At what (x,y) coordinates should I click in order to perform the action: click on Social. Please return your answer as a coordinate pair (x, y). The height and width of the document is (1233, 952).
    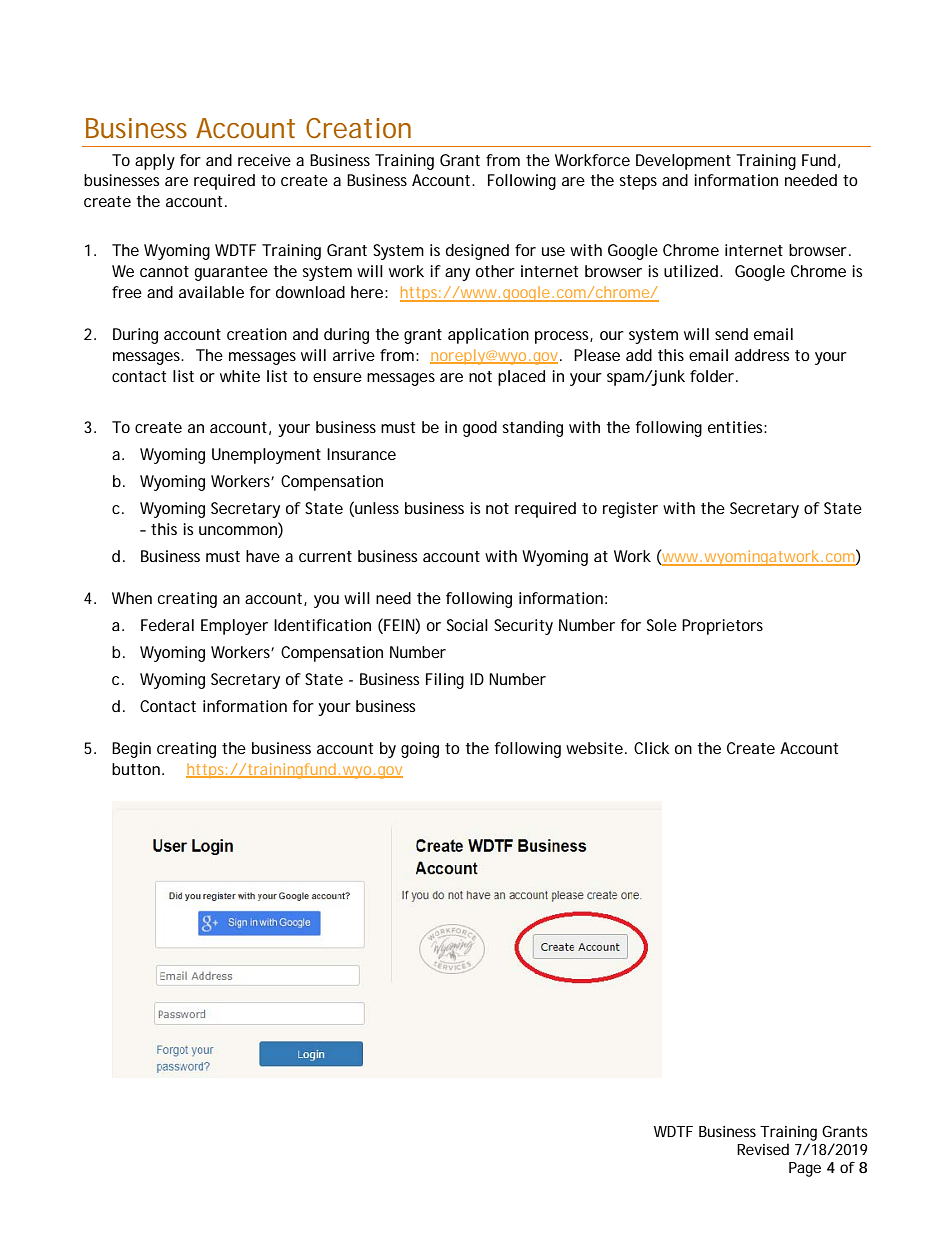
    Looking at the image, I should click on (467, 625).
